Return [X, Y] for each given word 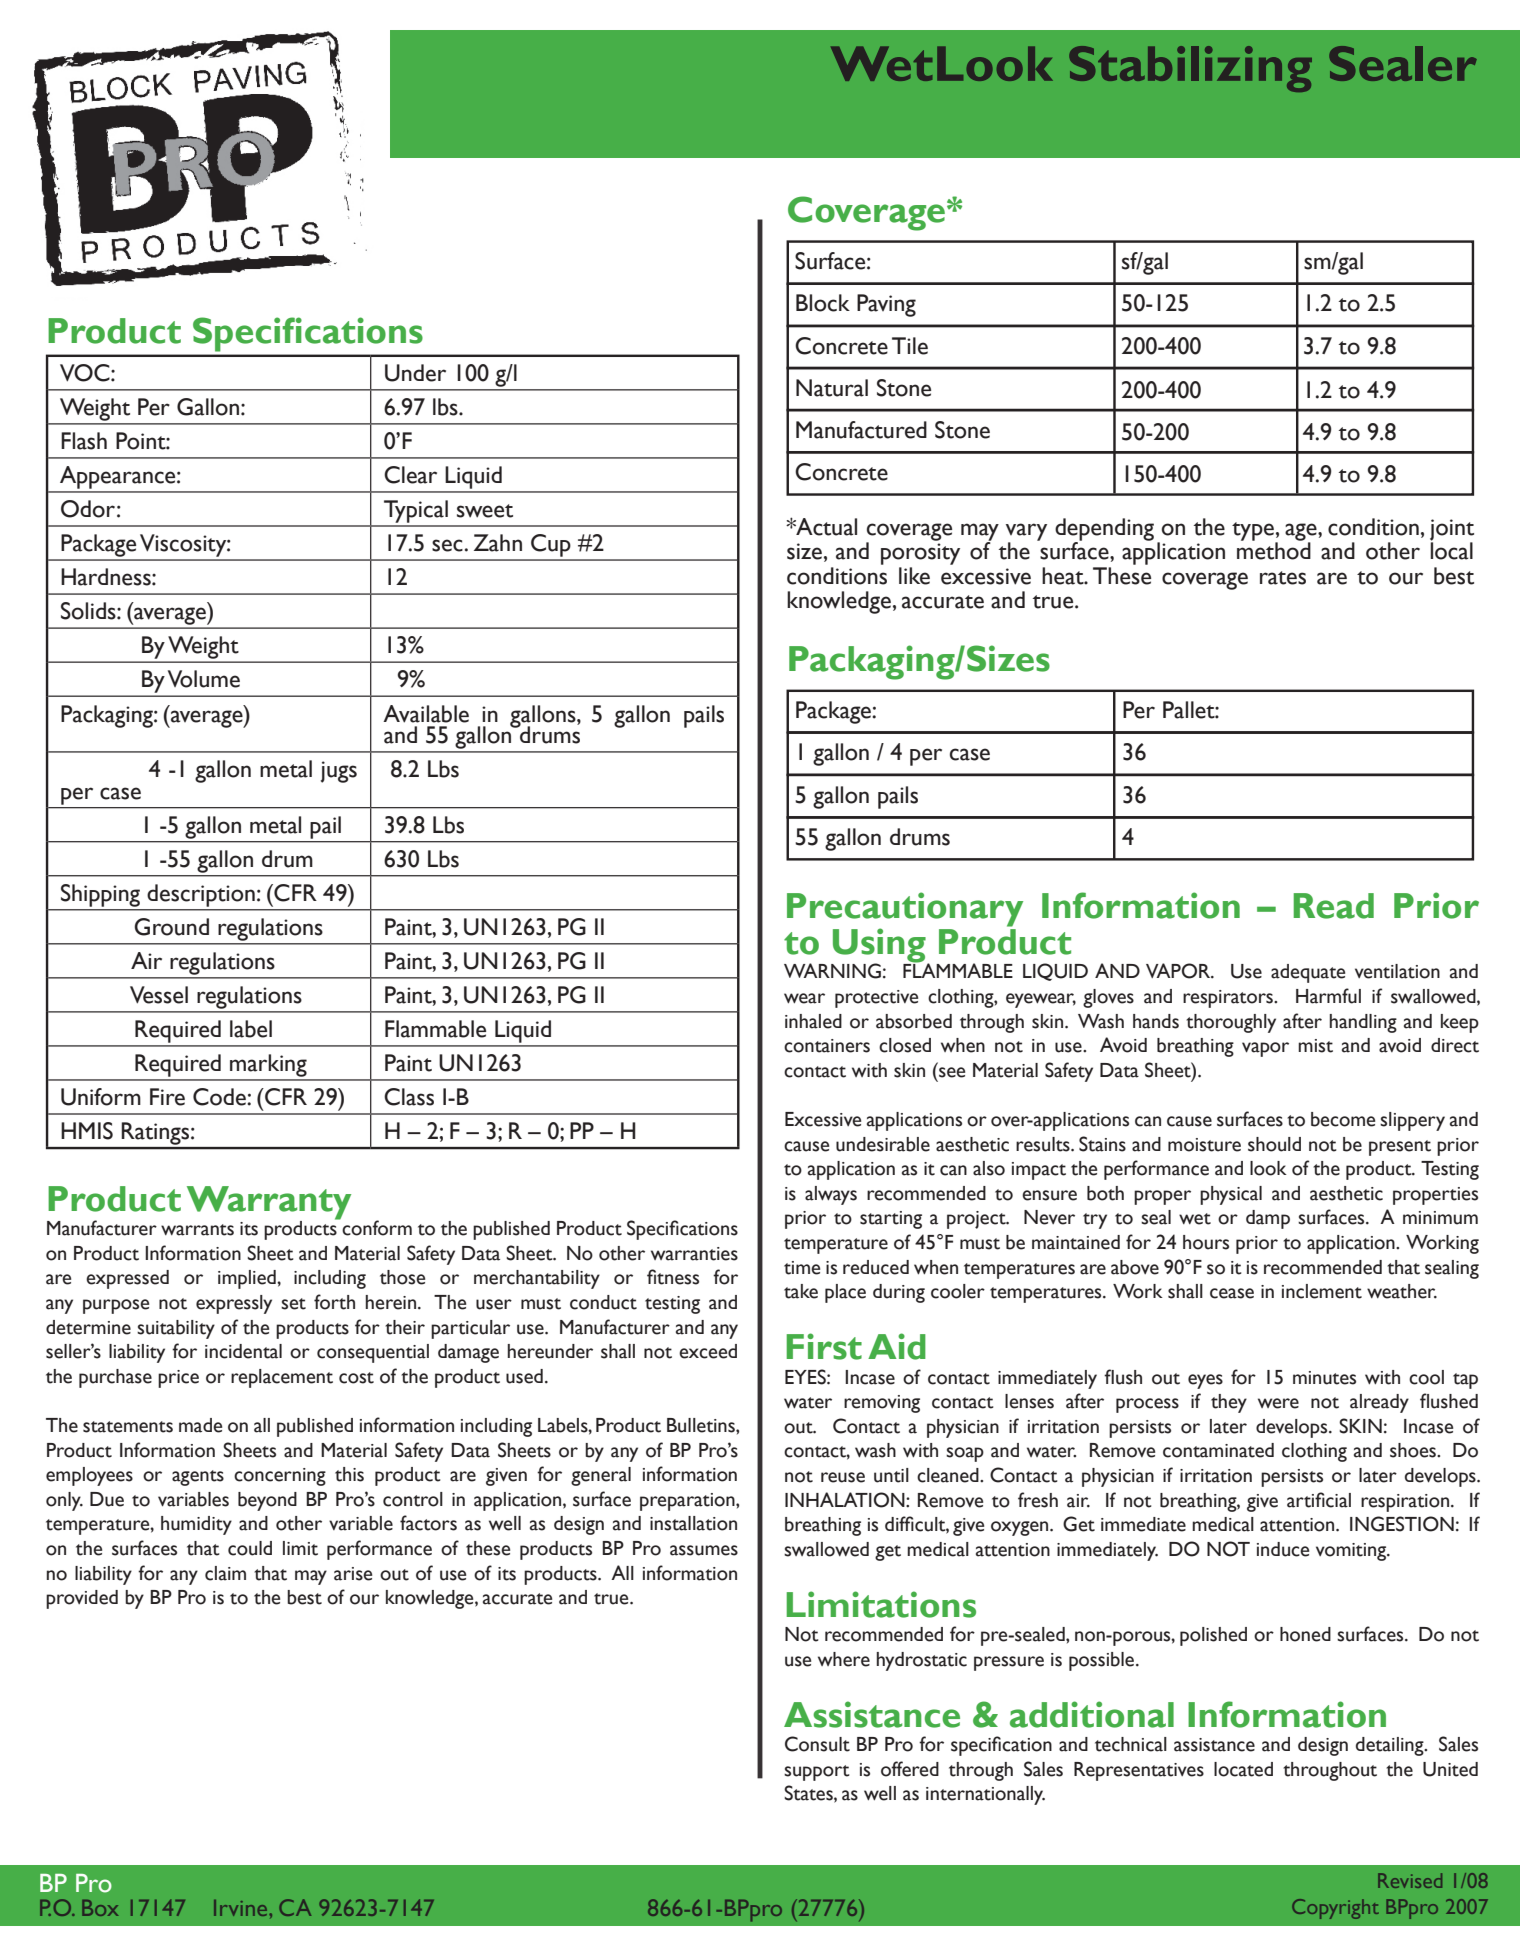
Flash [84, 441]
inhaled [813, 1021]
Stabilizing [1190, 69]
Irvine [242, 1908]
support [816, 1773]
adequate [1308, 973]
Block [823, 303]
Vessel [159, 995]
